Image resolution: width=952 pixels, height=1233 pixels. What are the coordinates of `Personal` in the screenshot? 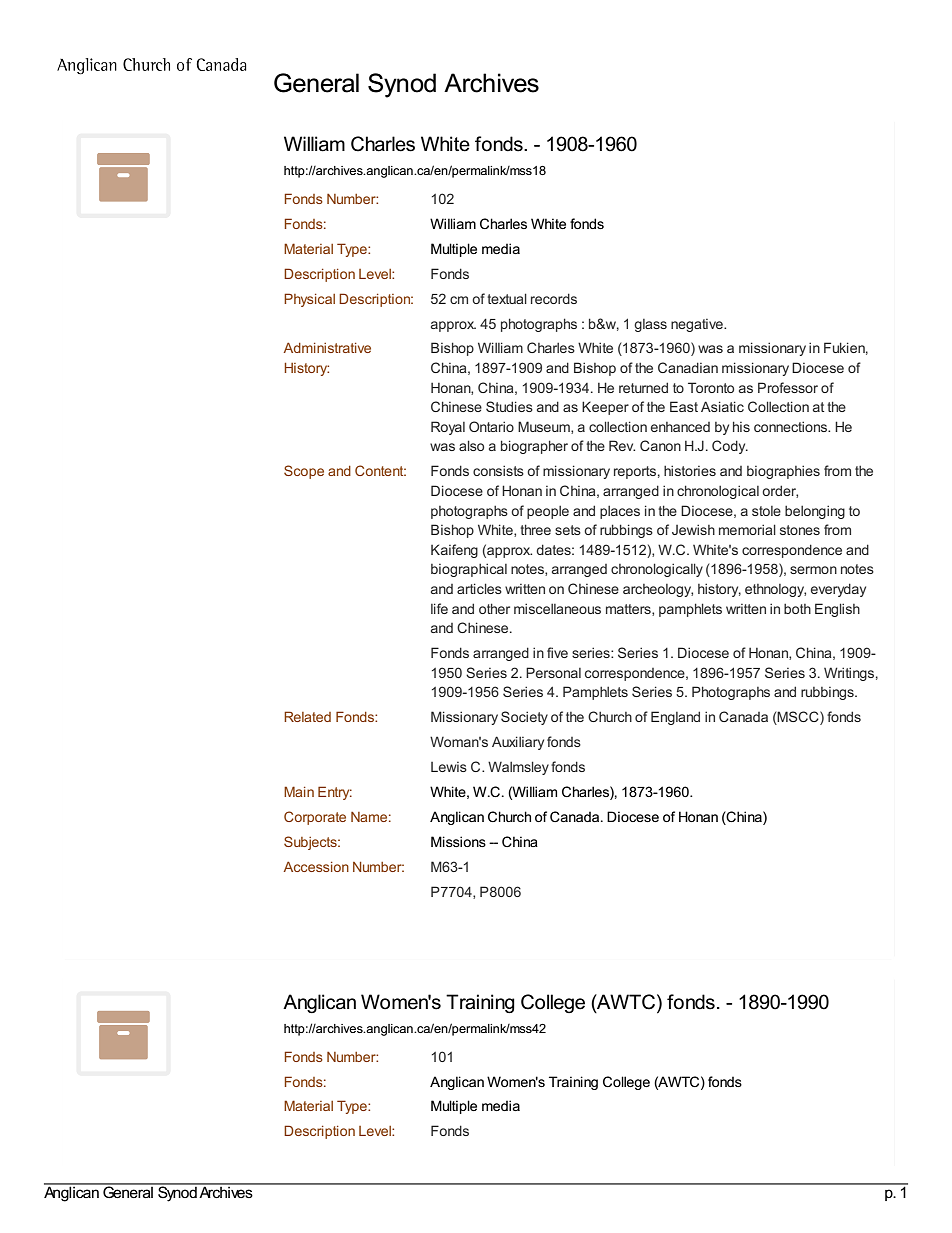 It's located at (553, 672).
